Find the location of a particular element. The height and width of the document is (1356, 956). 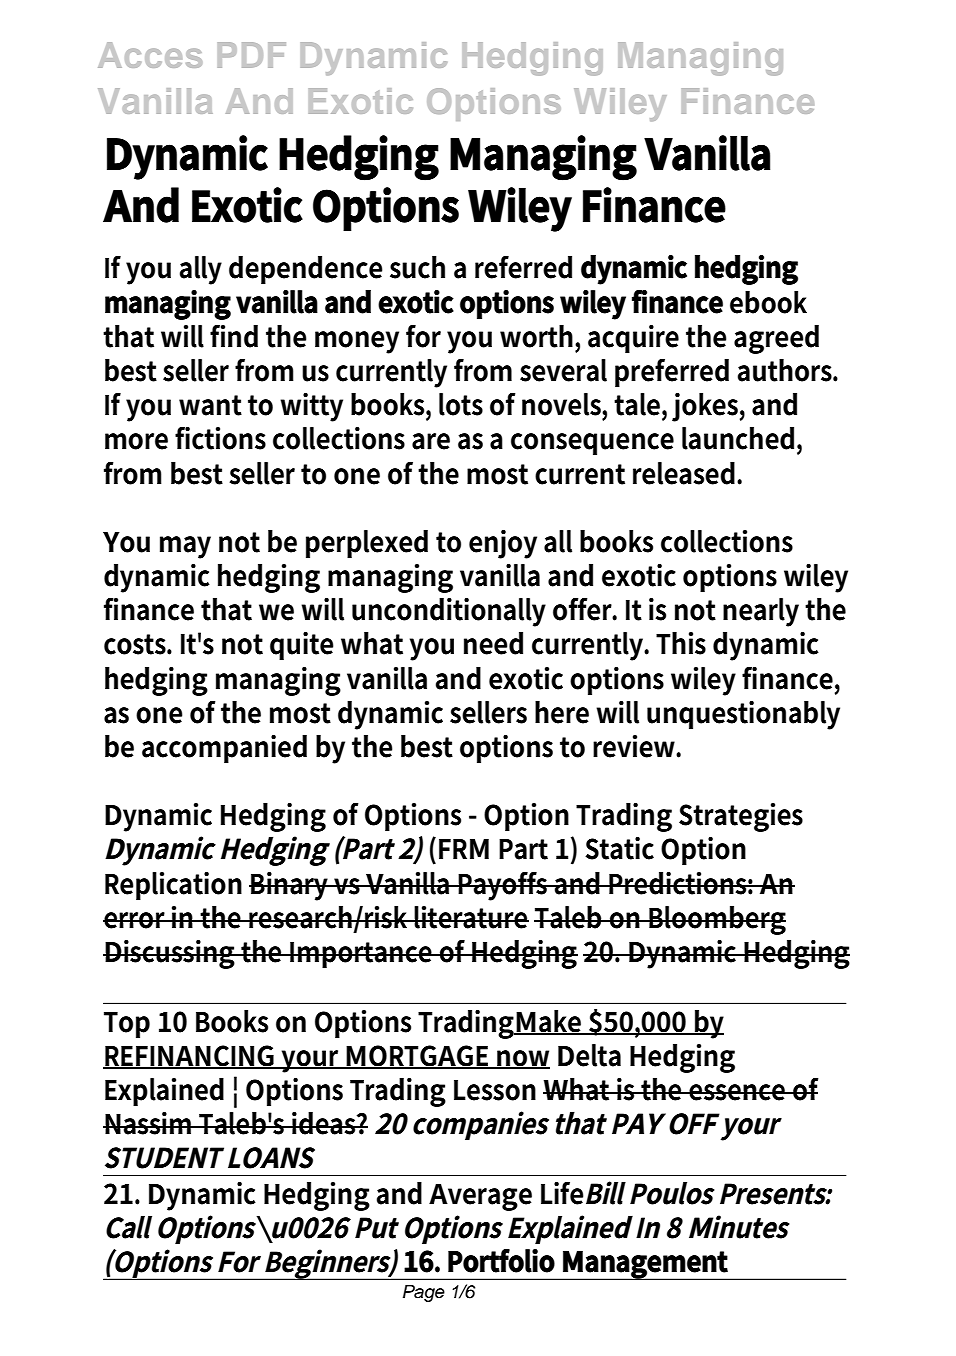

need is located at coordinates (493, 643).
